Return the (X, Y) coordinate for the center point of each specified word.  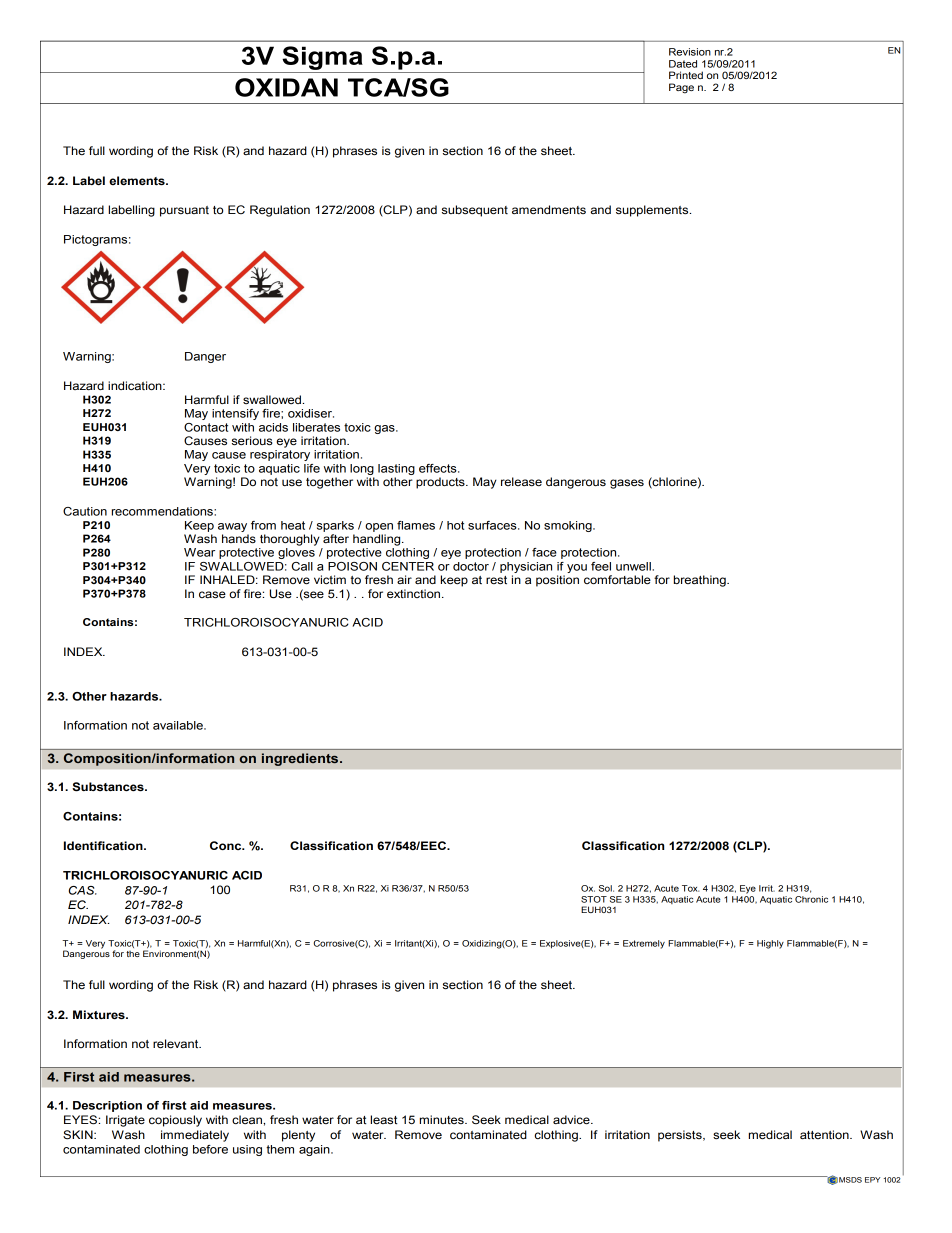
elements (138, 181)
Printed (686, 75)
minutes (443, 1119)
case (212, 595)
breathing (701, 581)
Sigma (322, 58)
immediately (195, 1136)
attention (825, 1134)
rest (496, 580)
